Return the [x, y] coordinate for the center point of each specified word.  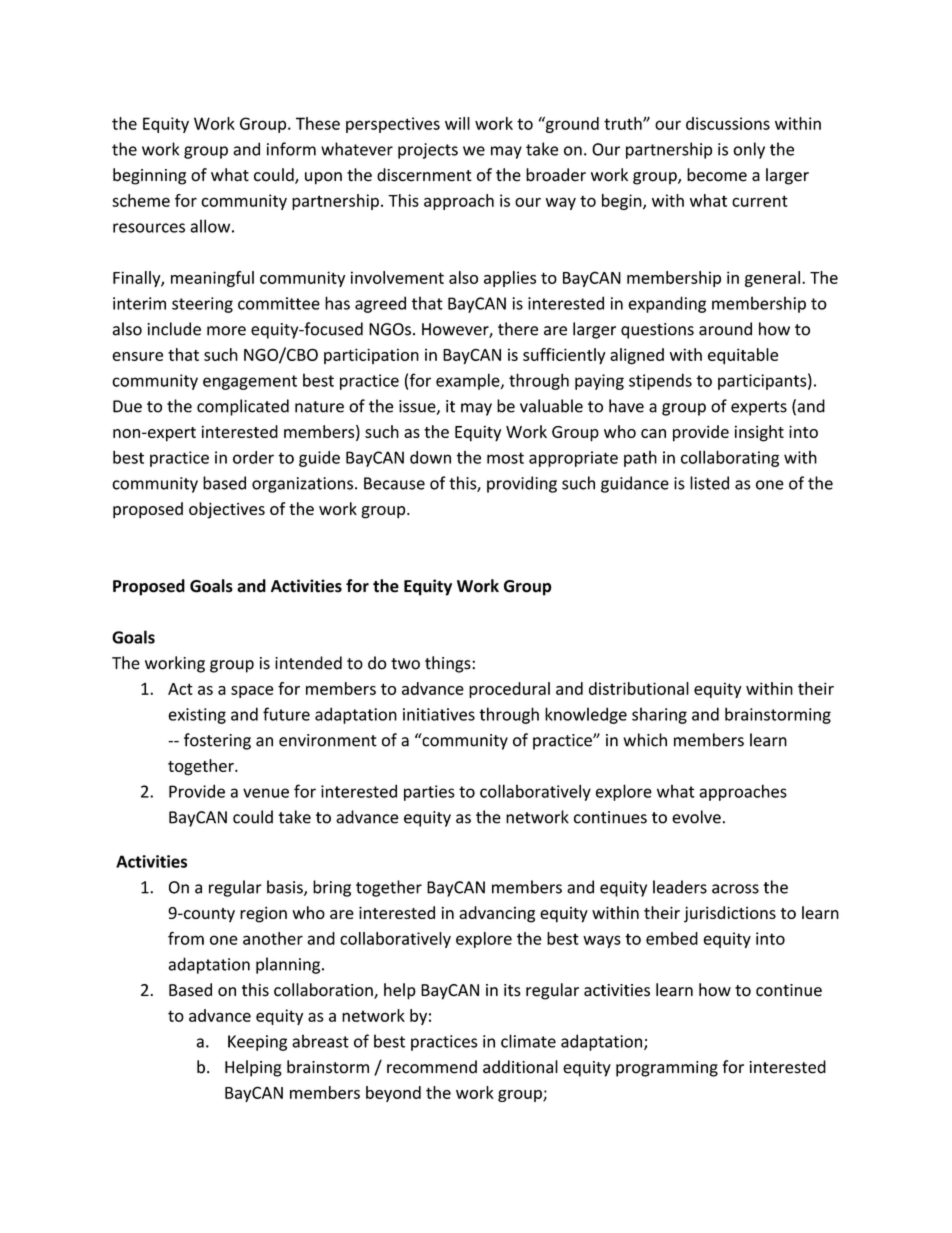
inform [291, 149]
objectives [227, 510]
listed [709, 483]
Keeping [257, 1043]
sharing [659, 715]
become [717, 175]
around [725, 329]
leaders [680, 887]
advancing [497, 914]
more [226, 331]
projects [428, 151]
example [468, 381]
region [263, 914]
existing [197, 716]
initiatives [439, 714]
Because [394, 483]
